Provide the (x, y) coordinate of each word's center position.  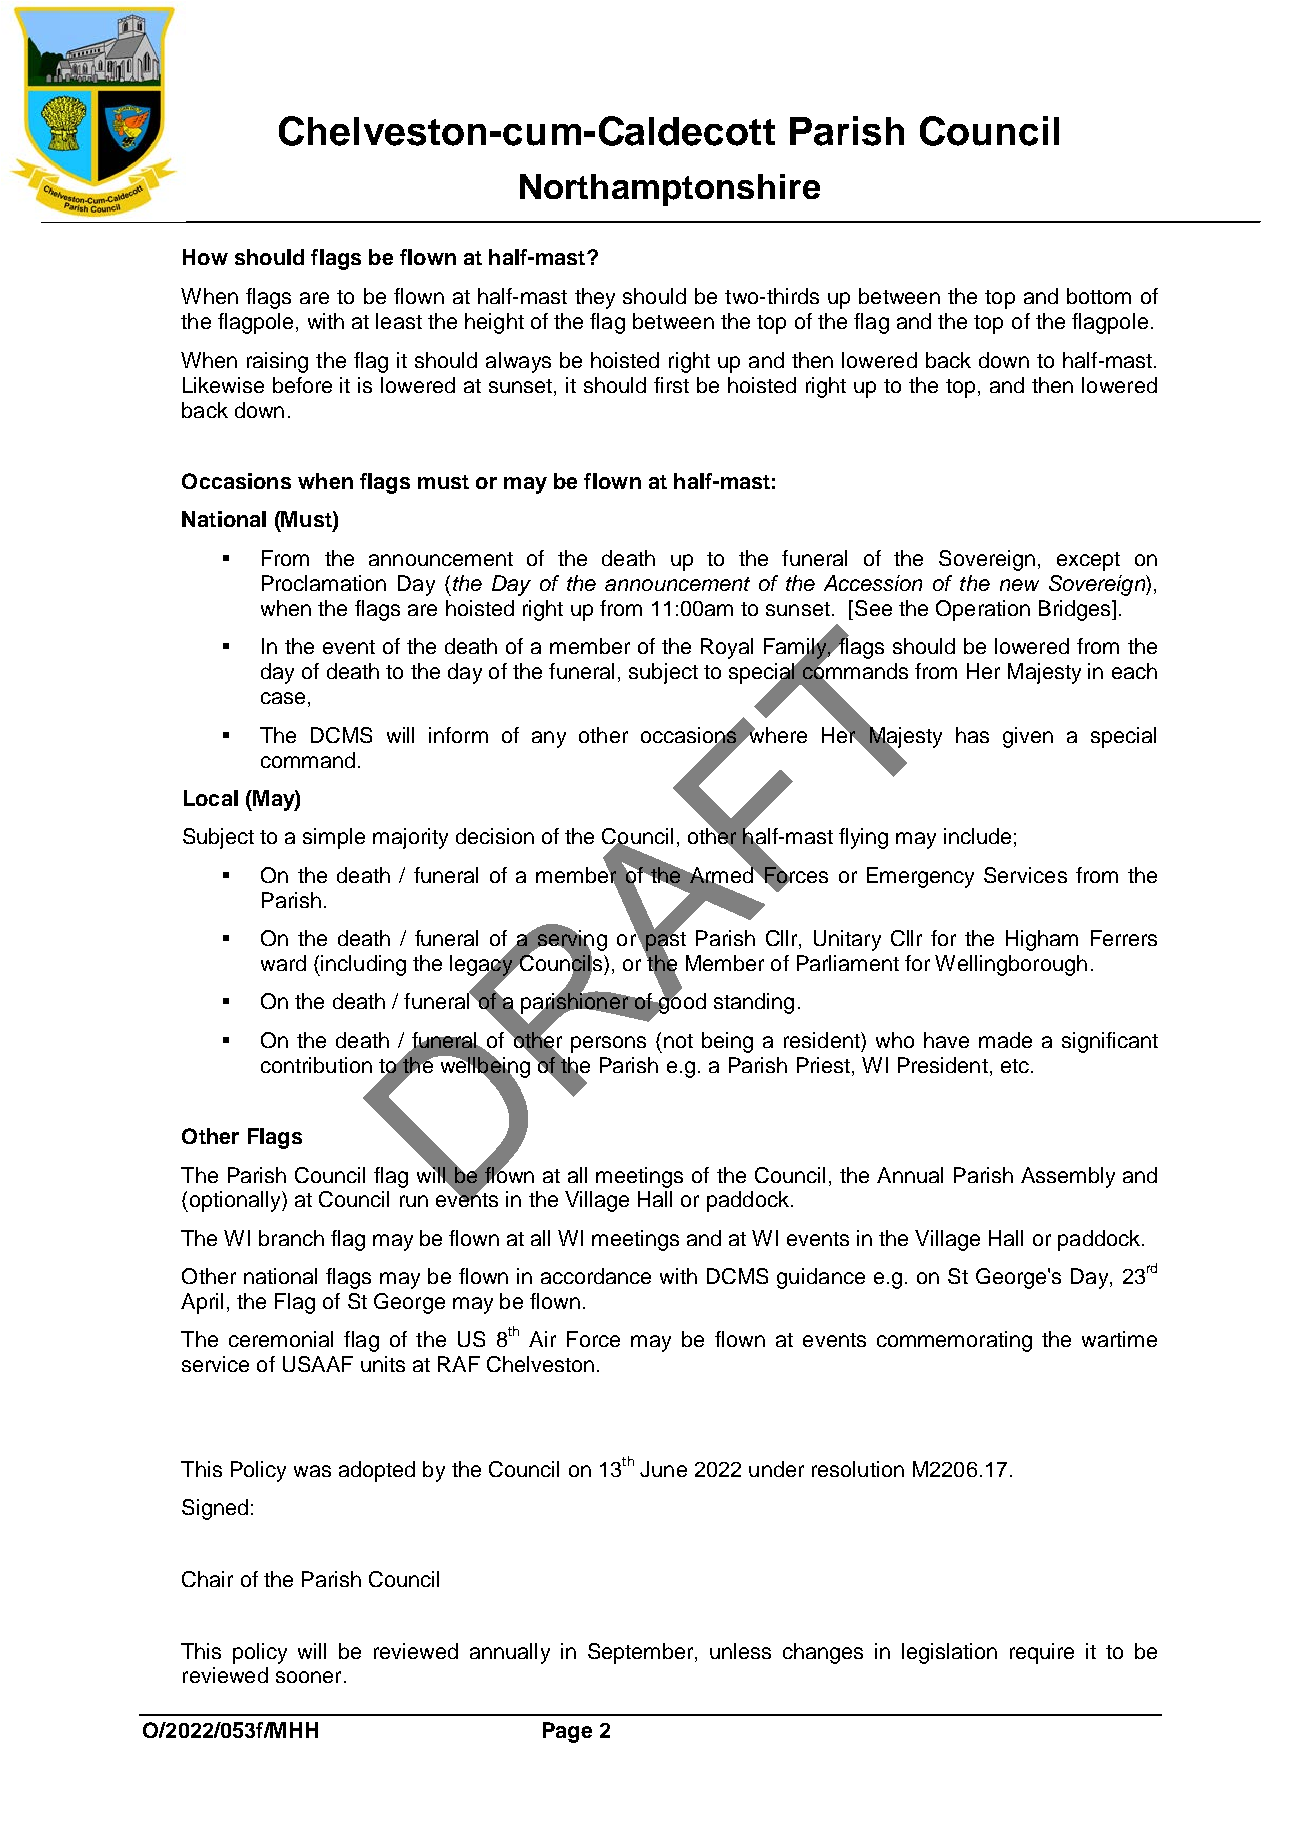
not (678, 1041)
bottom (1099, 296)
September (642, 1653)
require (1042, 1653)
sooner (308, 1677)
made (1005, 1040)
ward (283, 963)
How (205, 257)
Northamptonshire (670, 190)
